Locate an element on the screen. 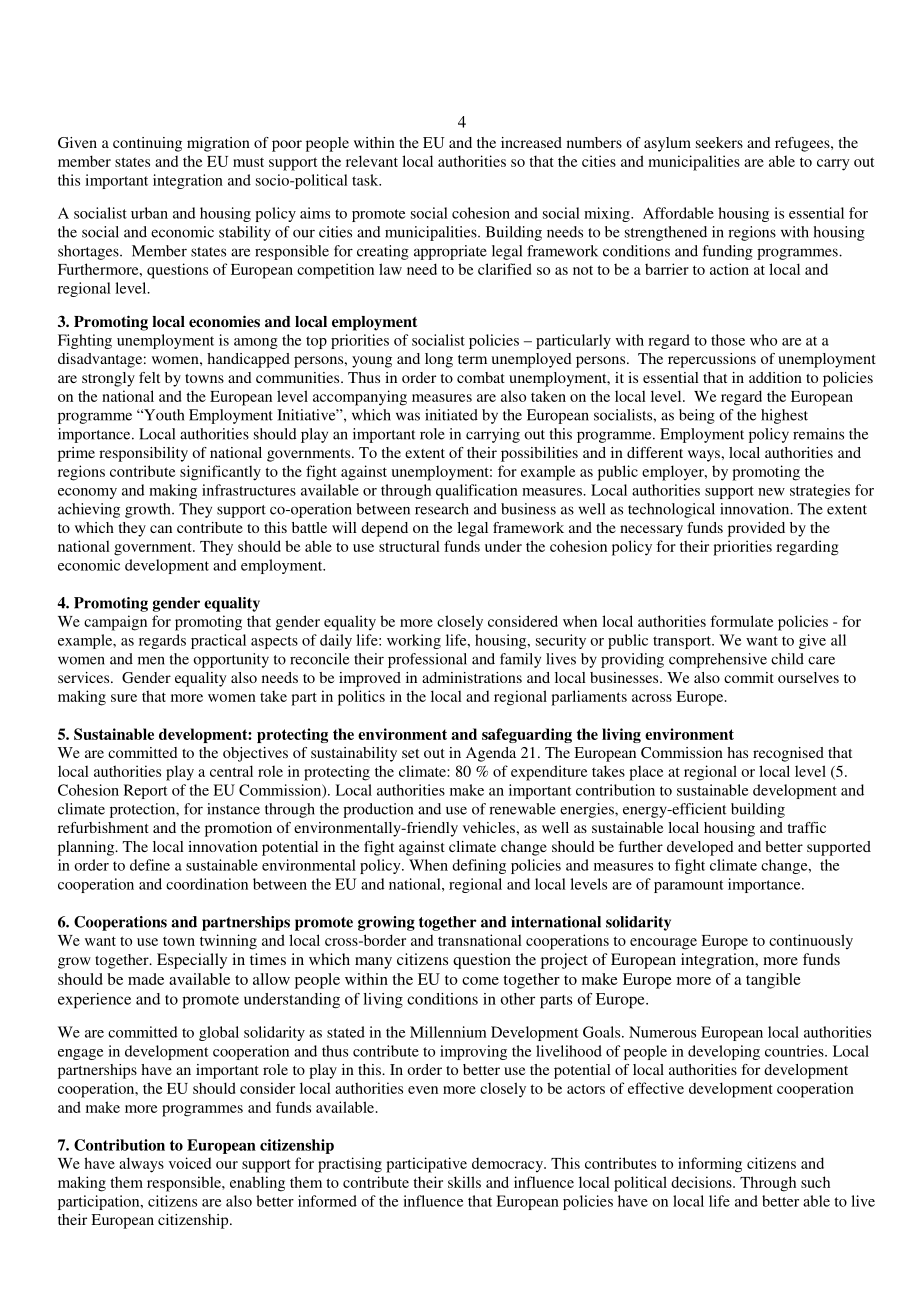 Image resolution: width=924 pixels, height=1308 pixels. responsibility is located at coordinates (143, 454).
